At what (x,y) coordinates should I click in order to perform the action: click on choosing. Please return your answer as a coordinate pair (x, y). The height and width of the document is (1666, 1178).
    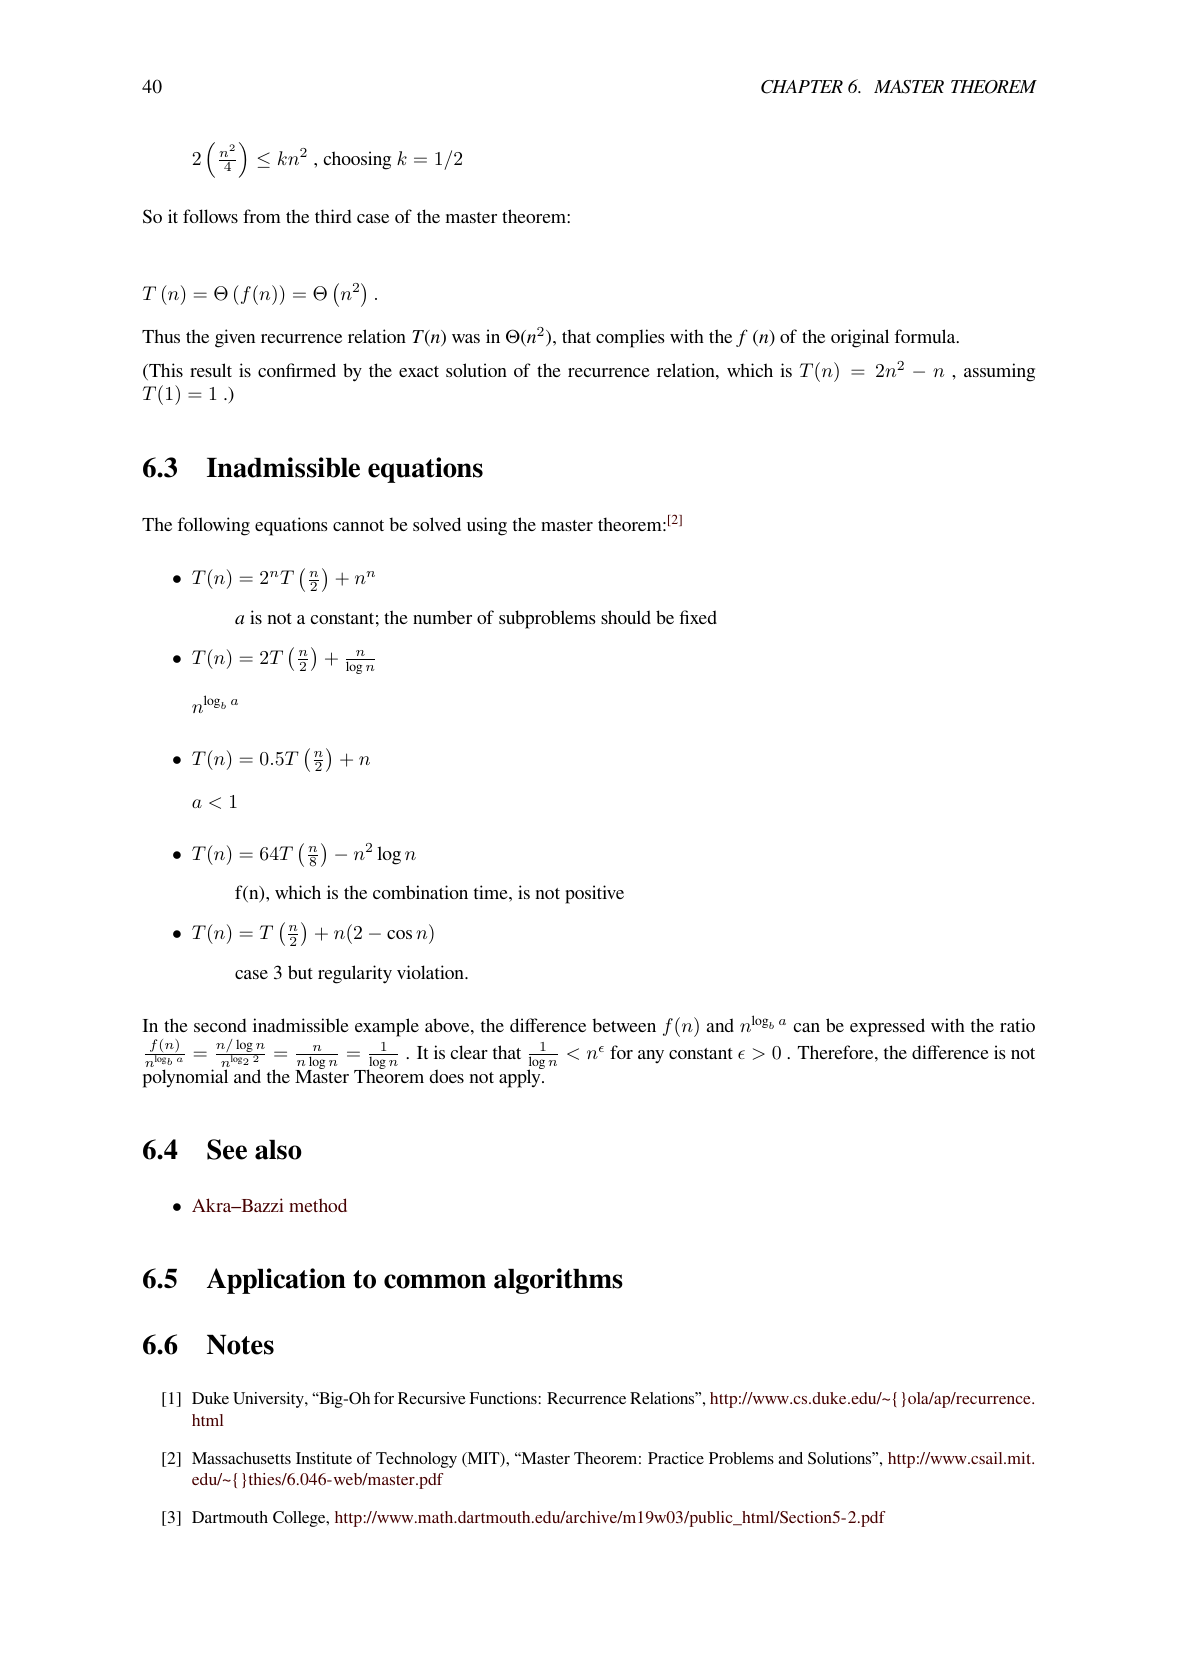
    Looking at the image, I should click on (357, 160).
